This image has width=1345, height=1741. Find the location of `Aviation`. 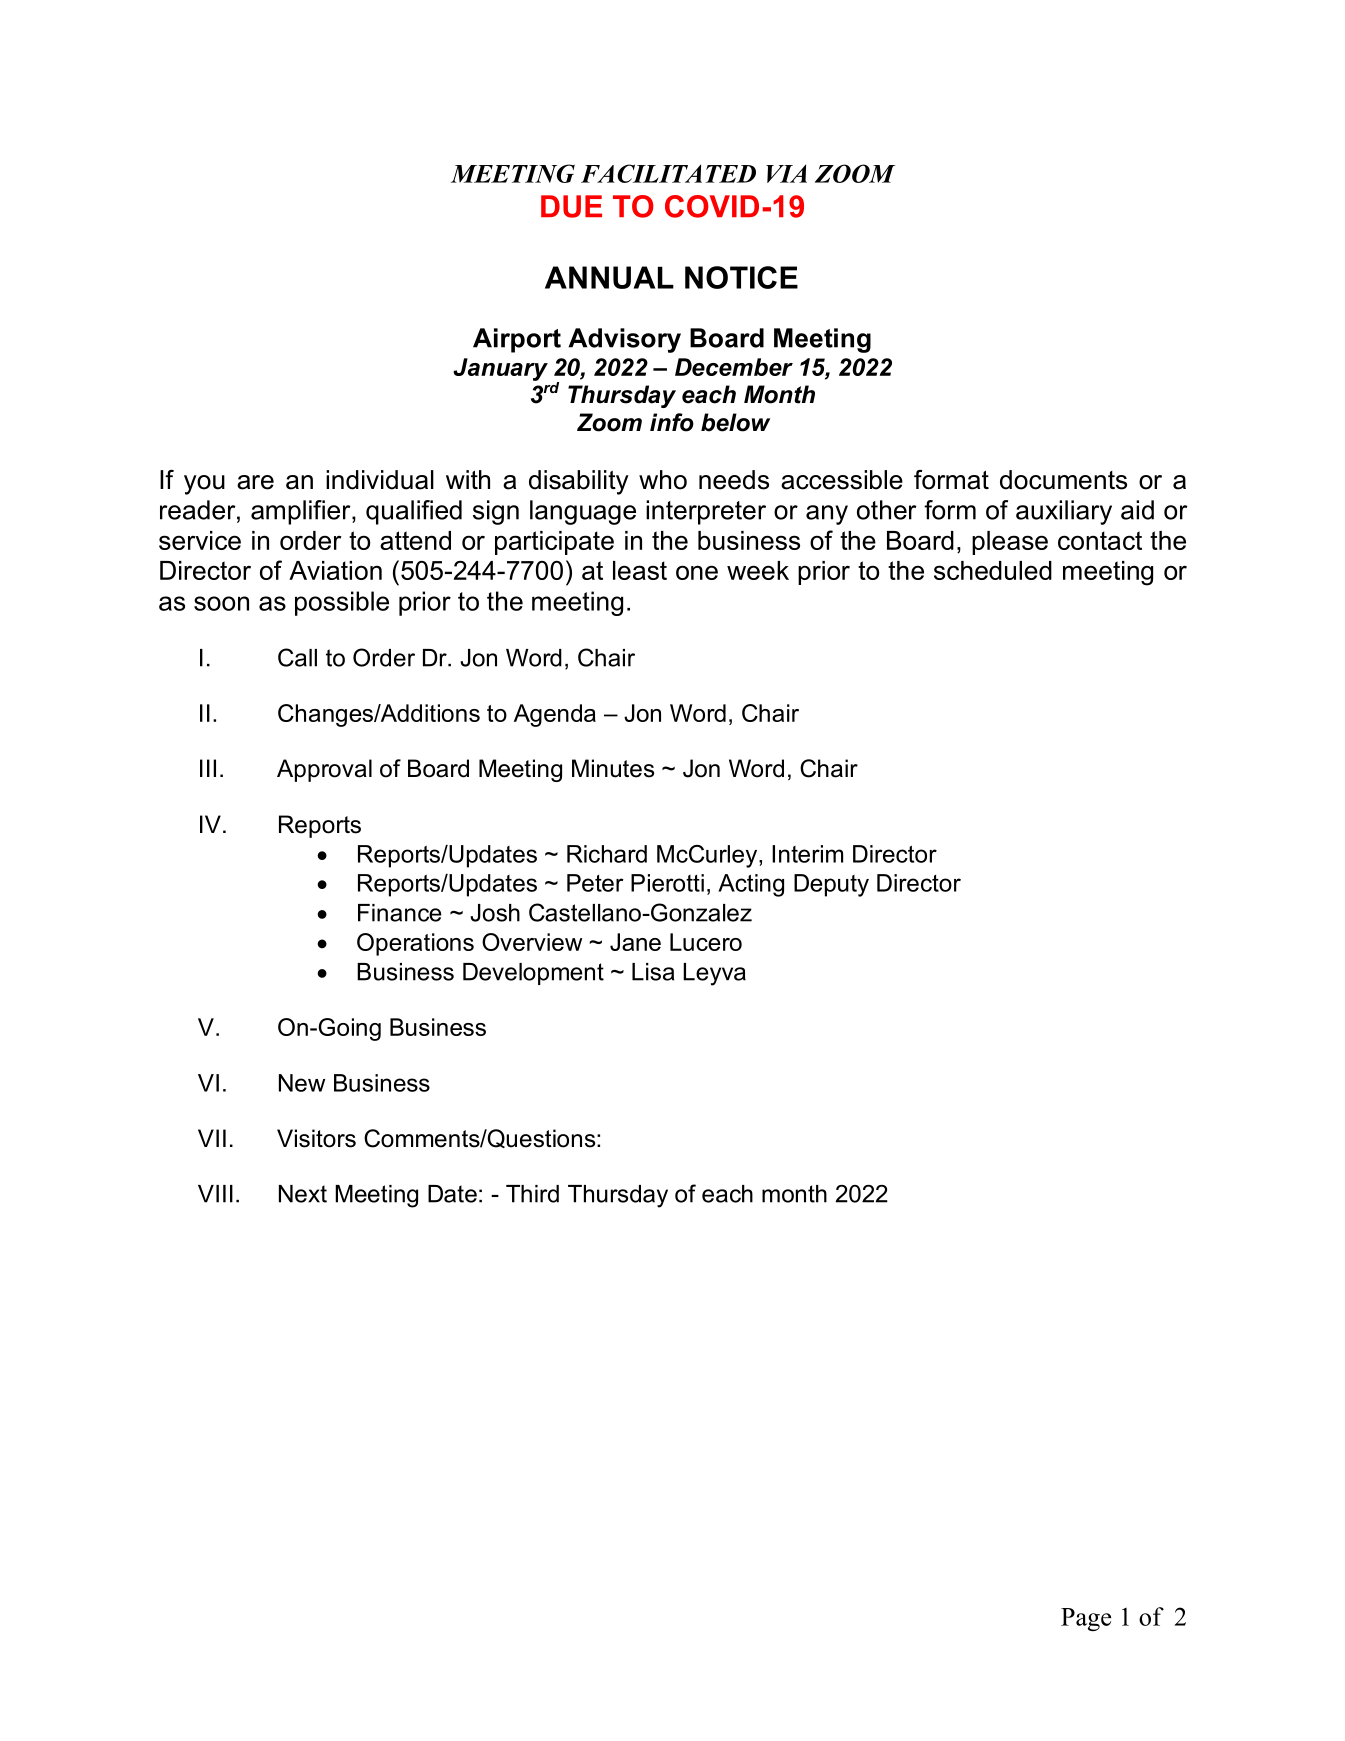

Aviation is located at coordinates (335, 570).
